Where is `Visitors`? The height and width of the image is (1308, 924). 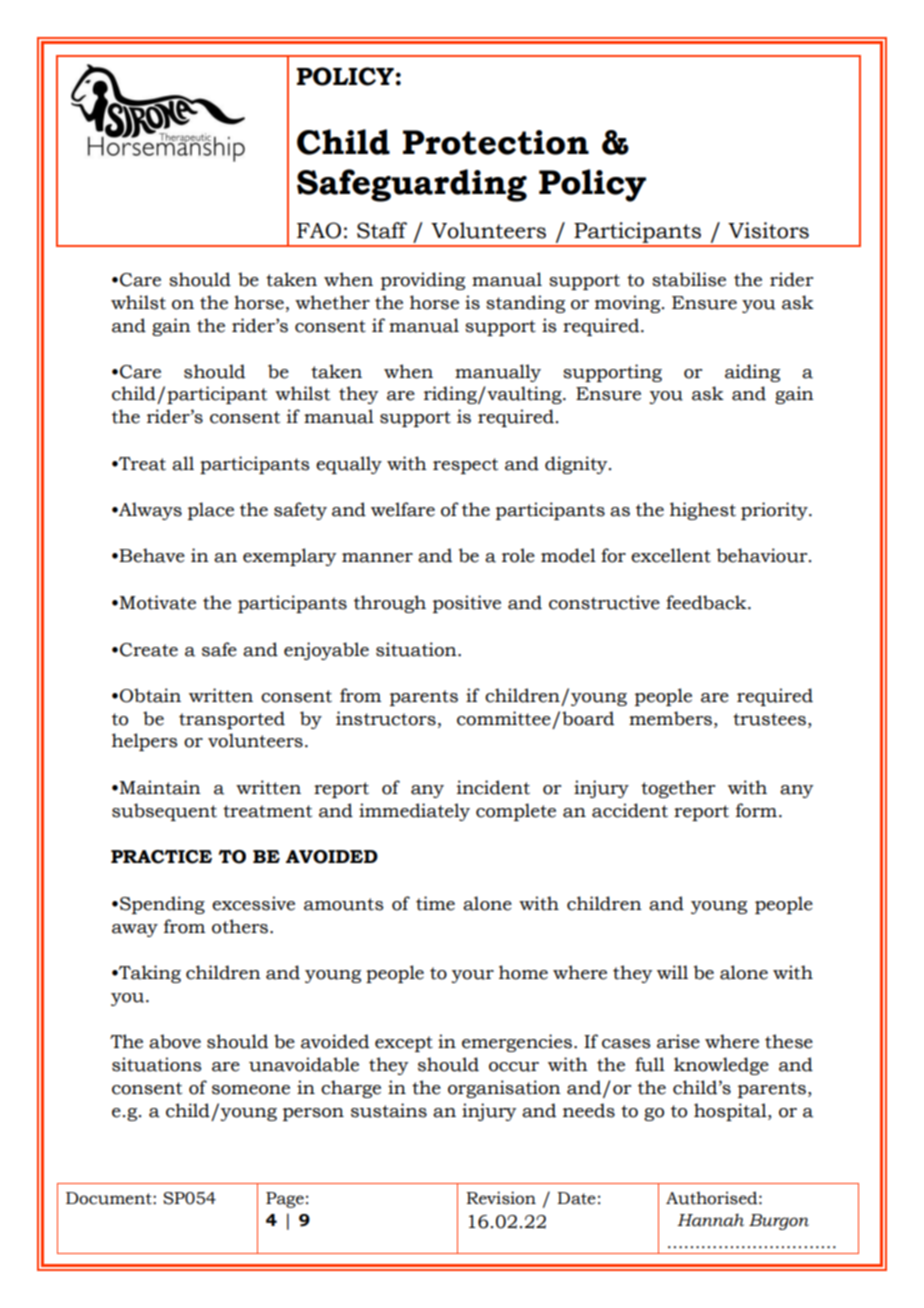 Visitors is located at coordinates (768, 230).
